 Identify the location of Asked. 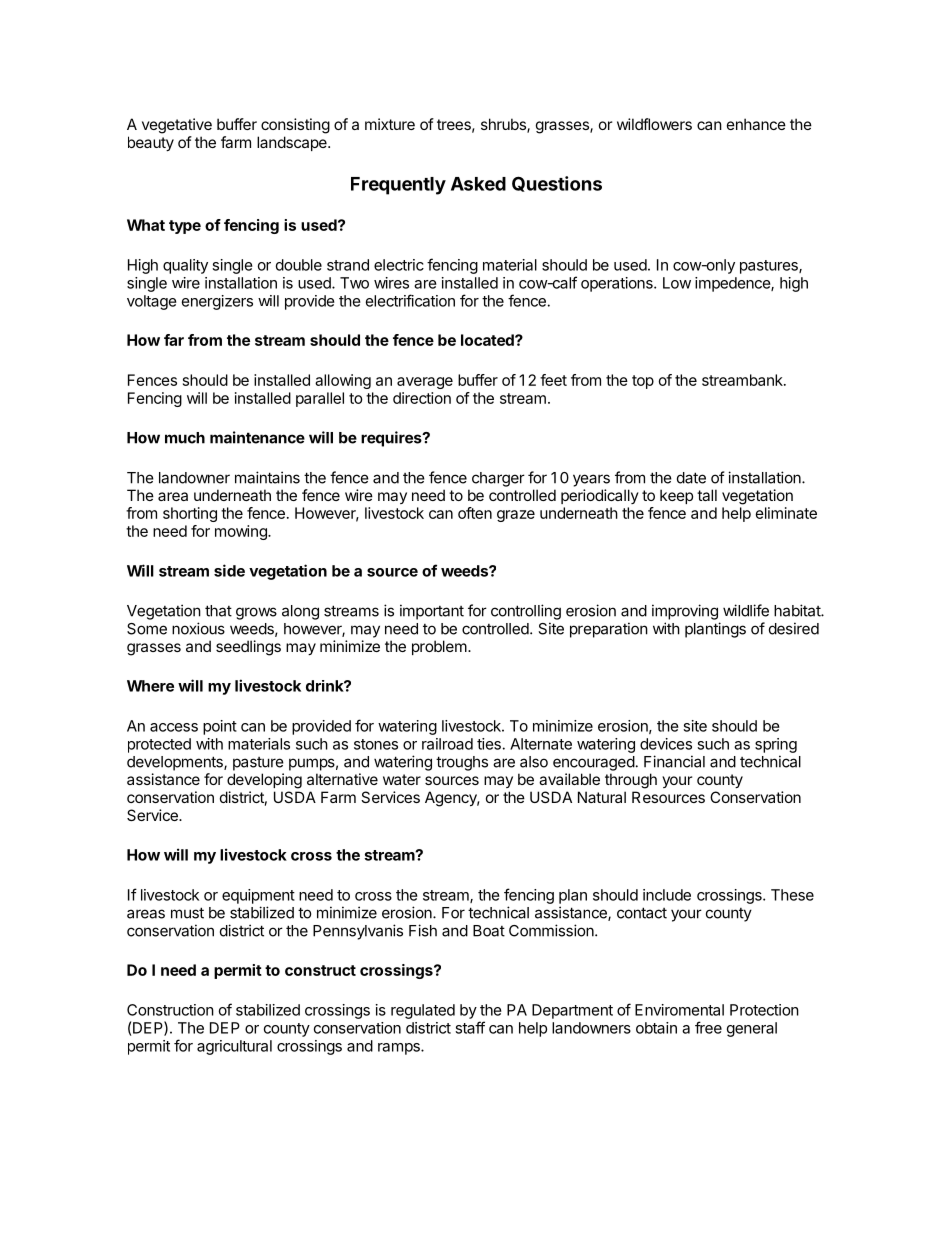
(478, 184).
